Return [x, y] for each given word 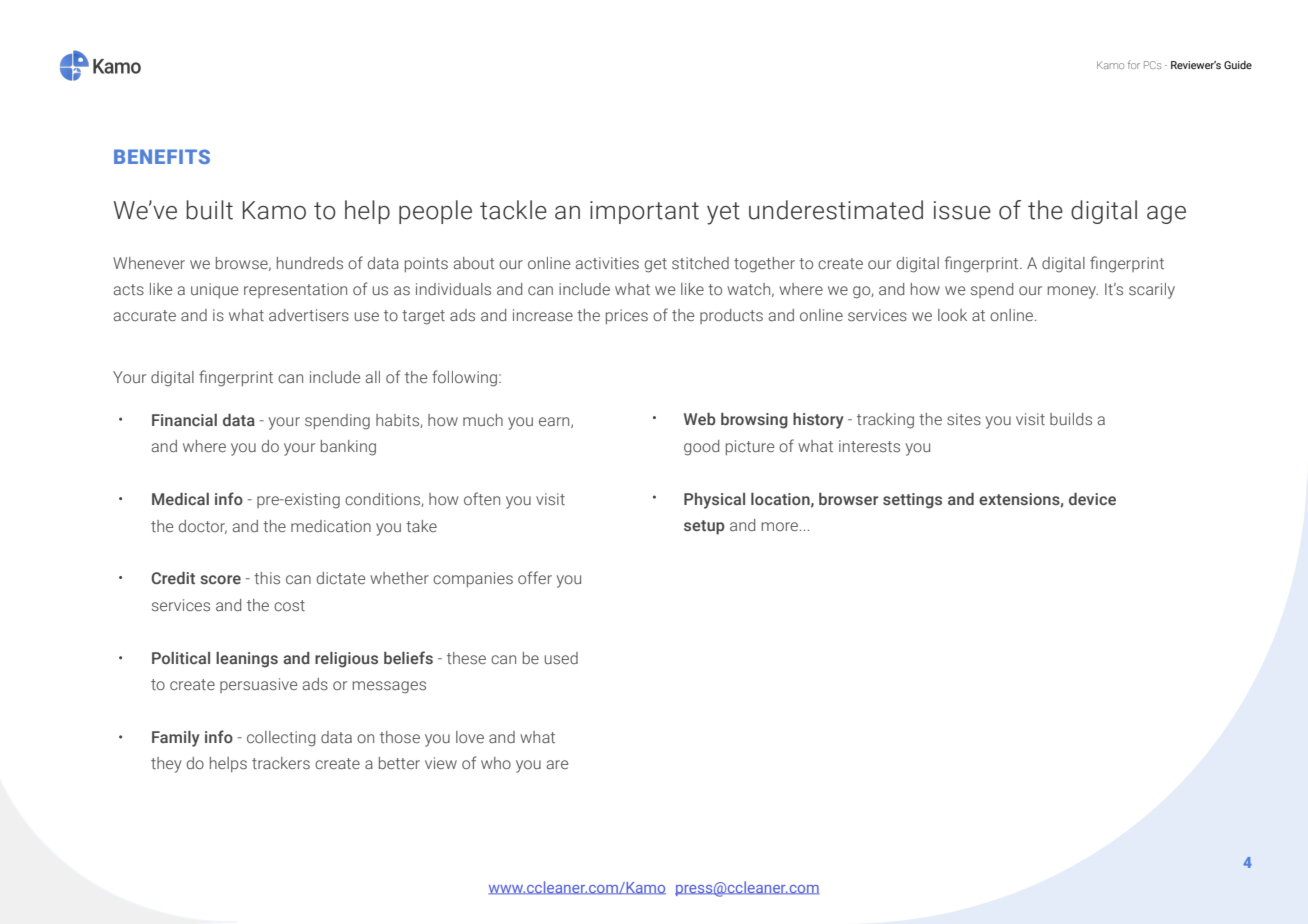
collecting [281, 739]
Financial [184, 420]
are [557, 764]
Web [700, 419]
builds [1071, 419]
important [644, 212]
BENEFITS [162, 156]
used [561, 658]
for [1134, 64]
